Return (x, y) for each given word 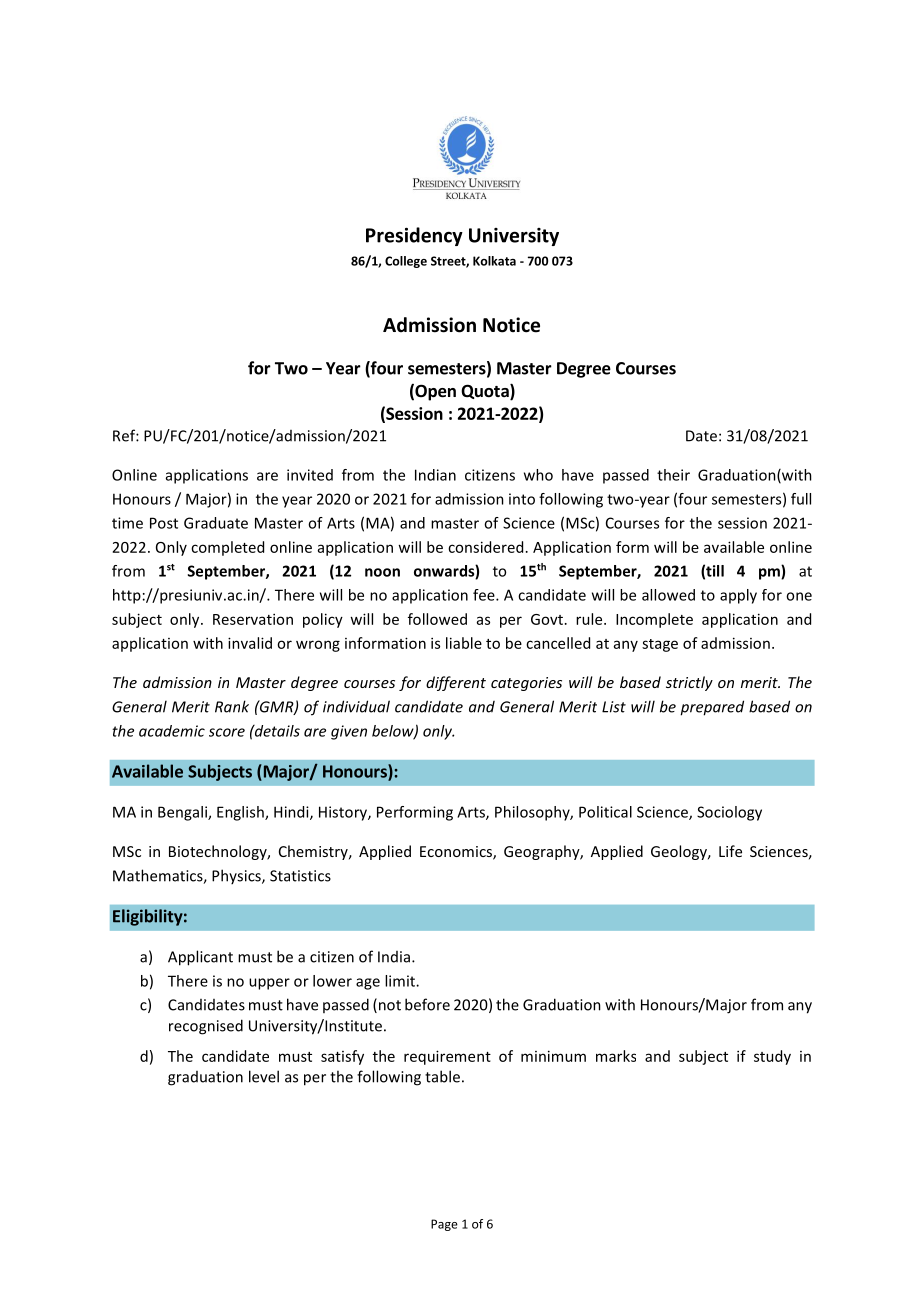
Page (444, 1225)
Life (730, 851)
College (406, 262)
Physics (237, 876)
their (673, 475)
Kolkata (494, 261)
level (264, 1076)
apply (738, 596)
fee (485, 595)
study (772, 1057)
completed (227, 548)
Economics (457, 853)
